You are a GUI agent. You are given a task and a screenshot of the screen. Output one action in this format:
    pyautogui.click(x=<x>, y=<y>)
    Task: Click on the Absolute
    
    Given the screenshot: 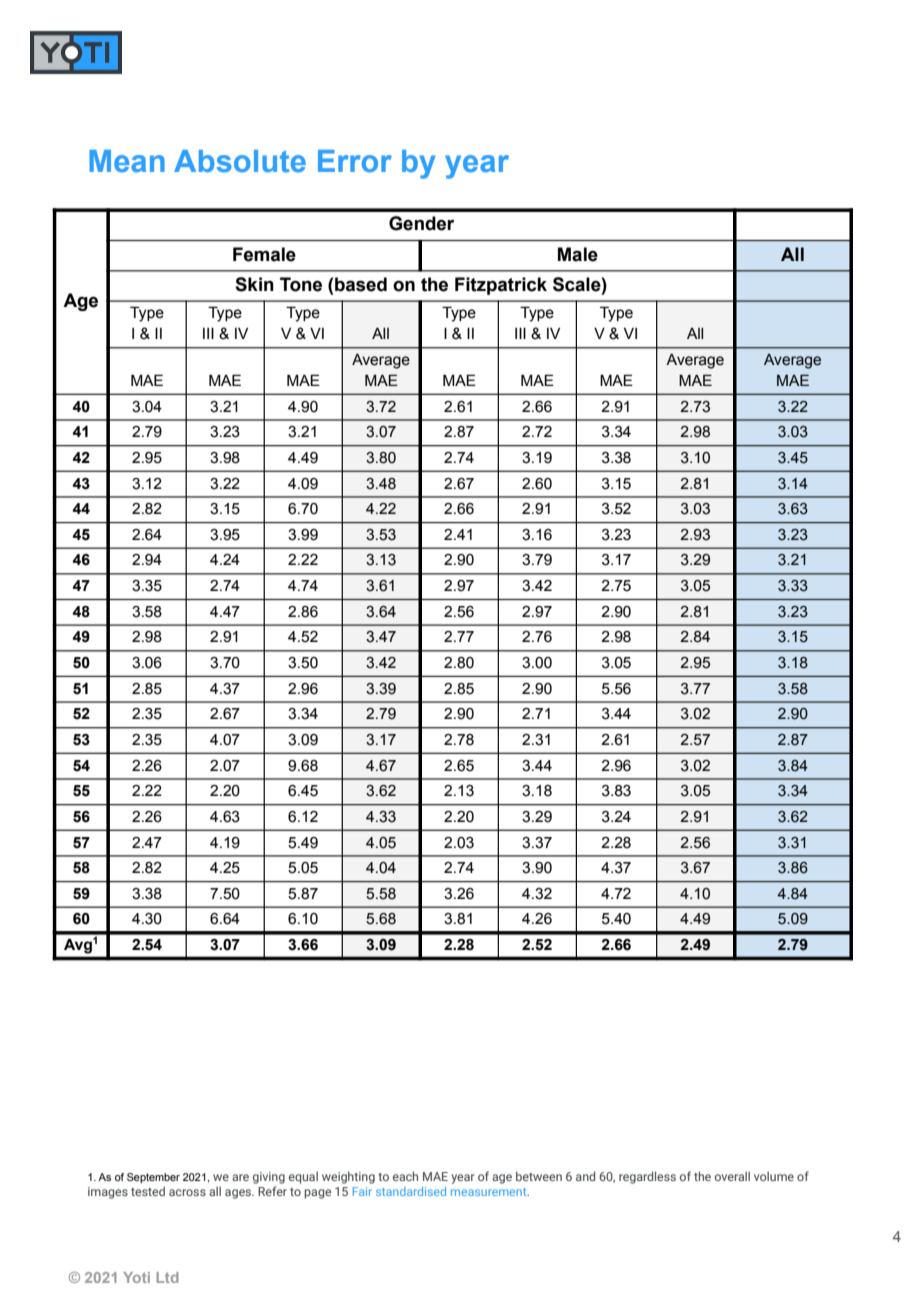 What is the action you would take?
    pyautogui.click(x=240, y=161)
